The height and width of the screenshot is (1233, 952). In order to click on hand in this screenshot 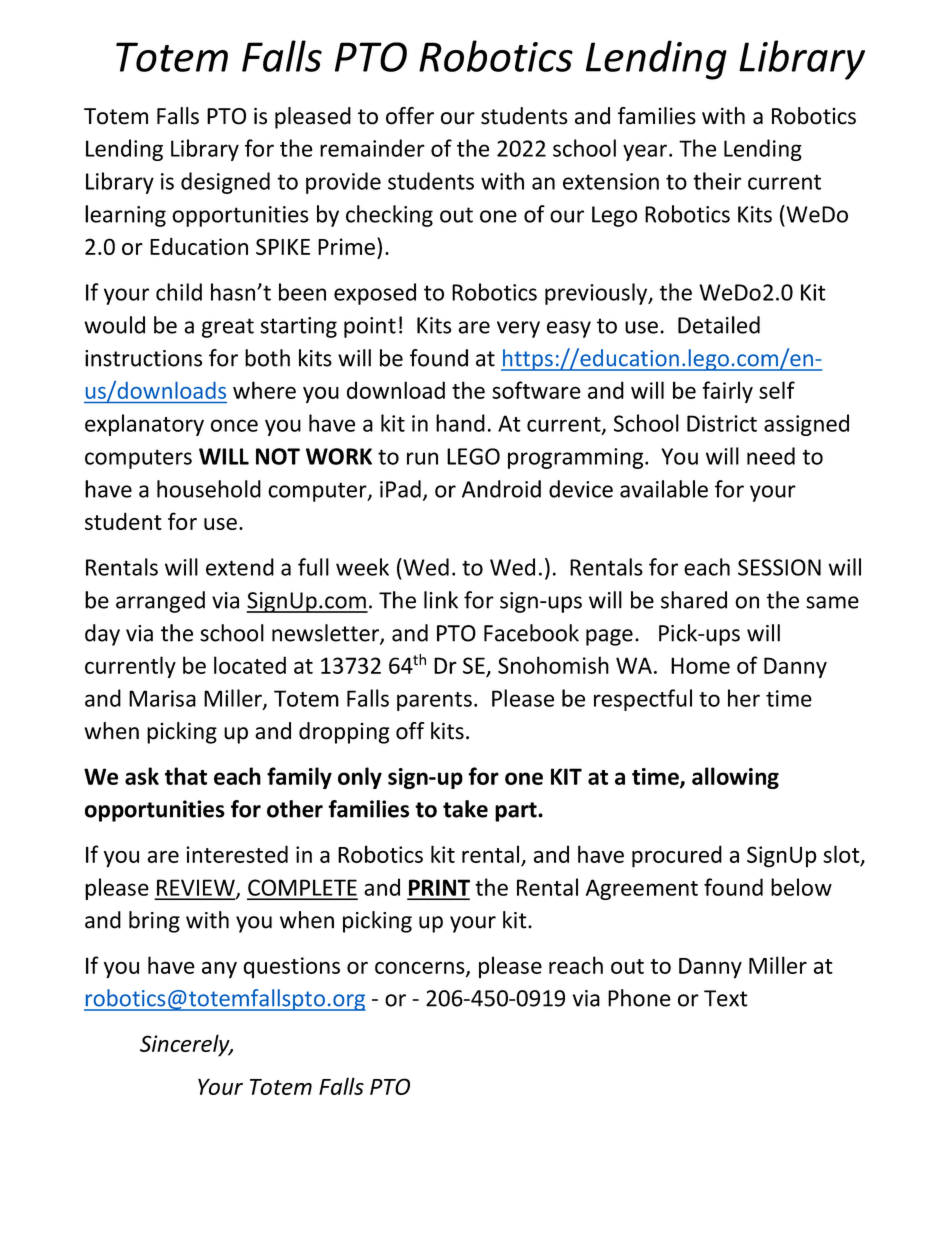, I will do `click(460, 423)`.
